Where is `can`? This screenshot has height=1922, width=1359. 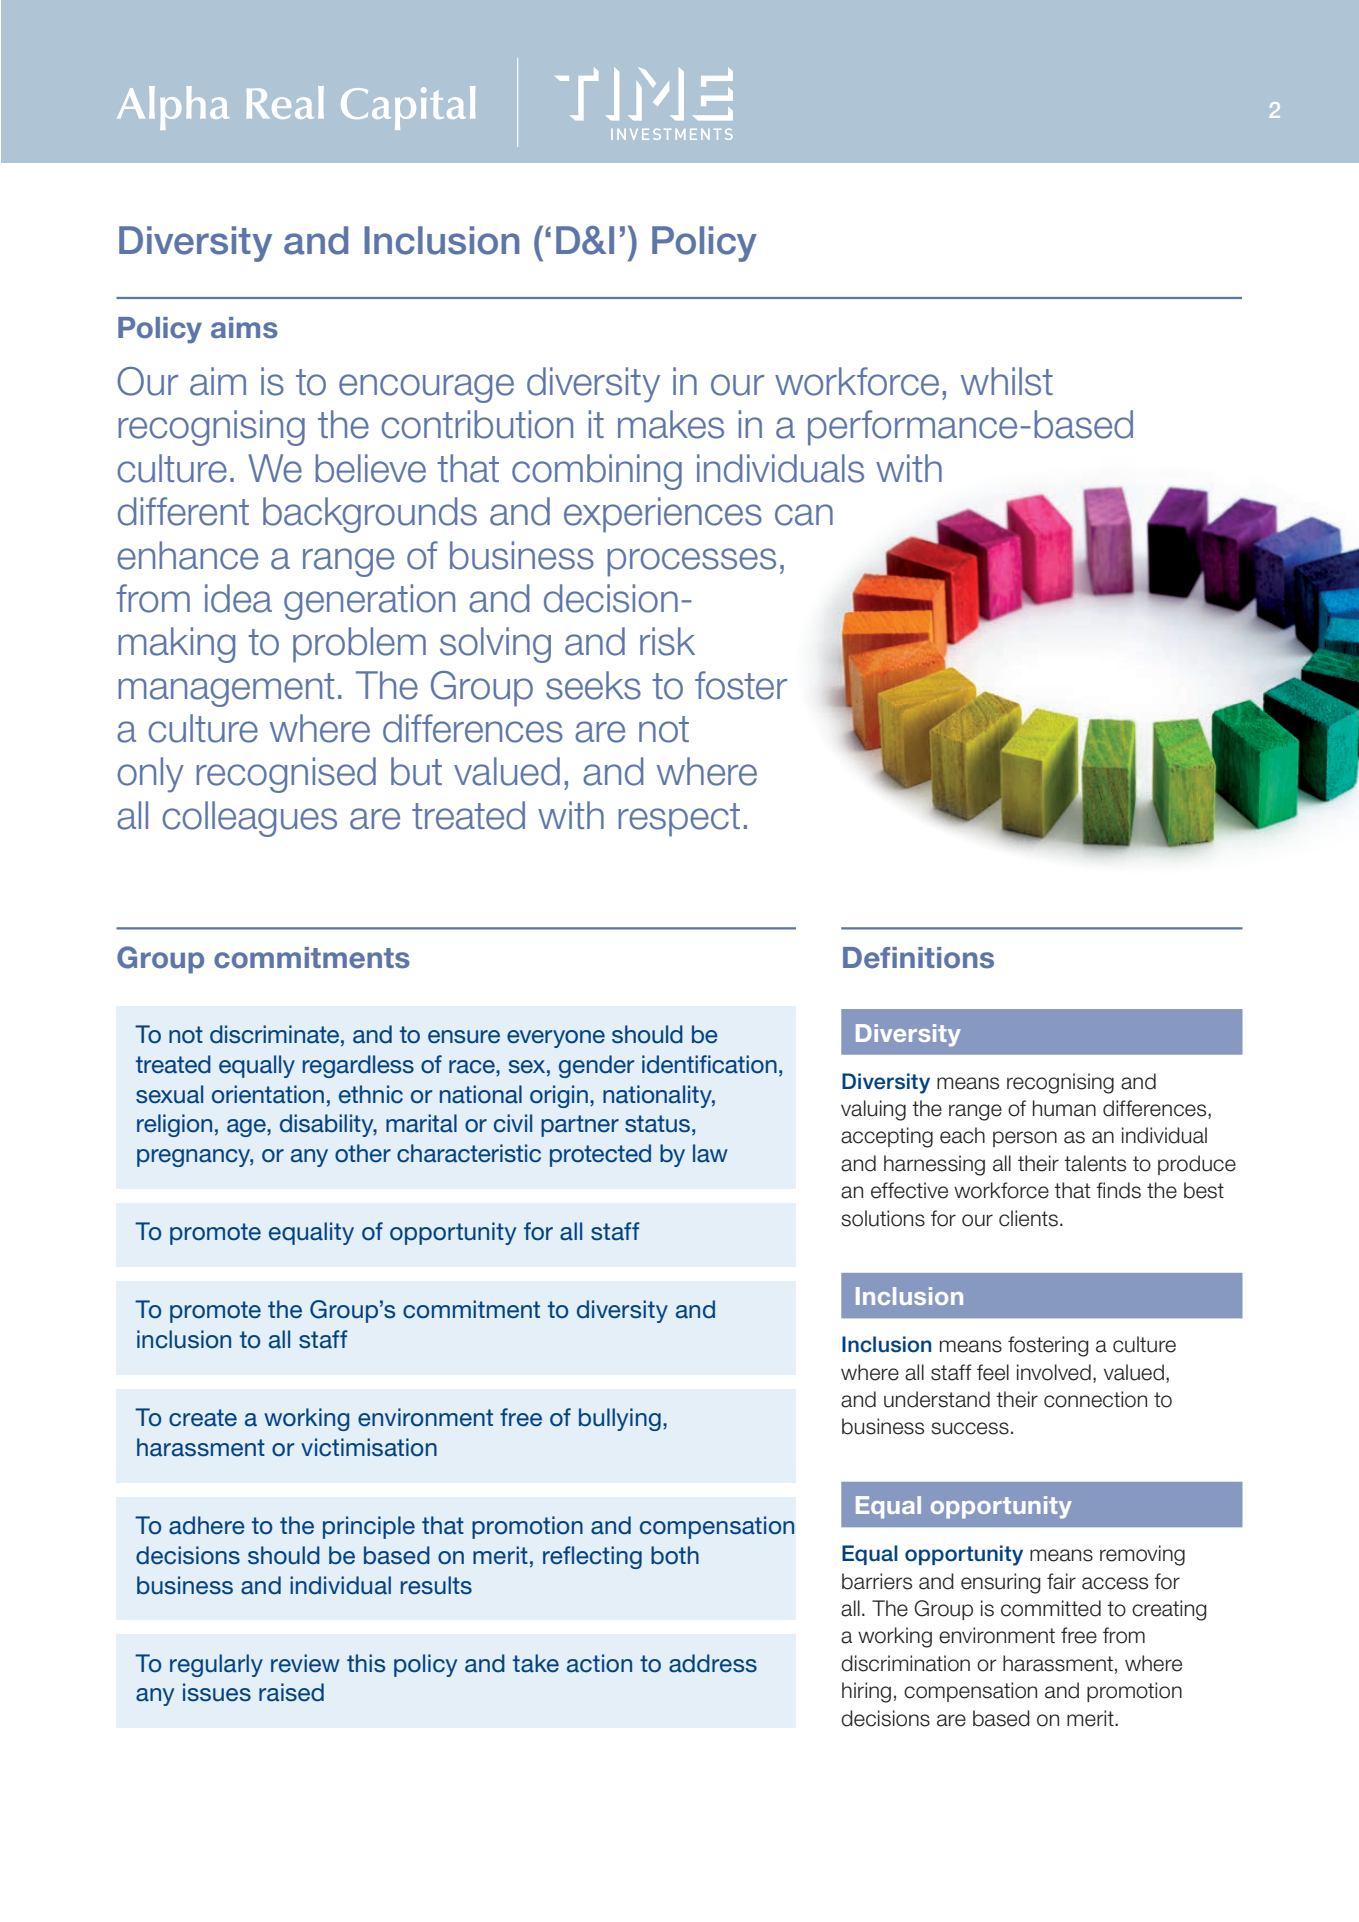
can is located at coordinates (804, 515).
